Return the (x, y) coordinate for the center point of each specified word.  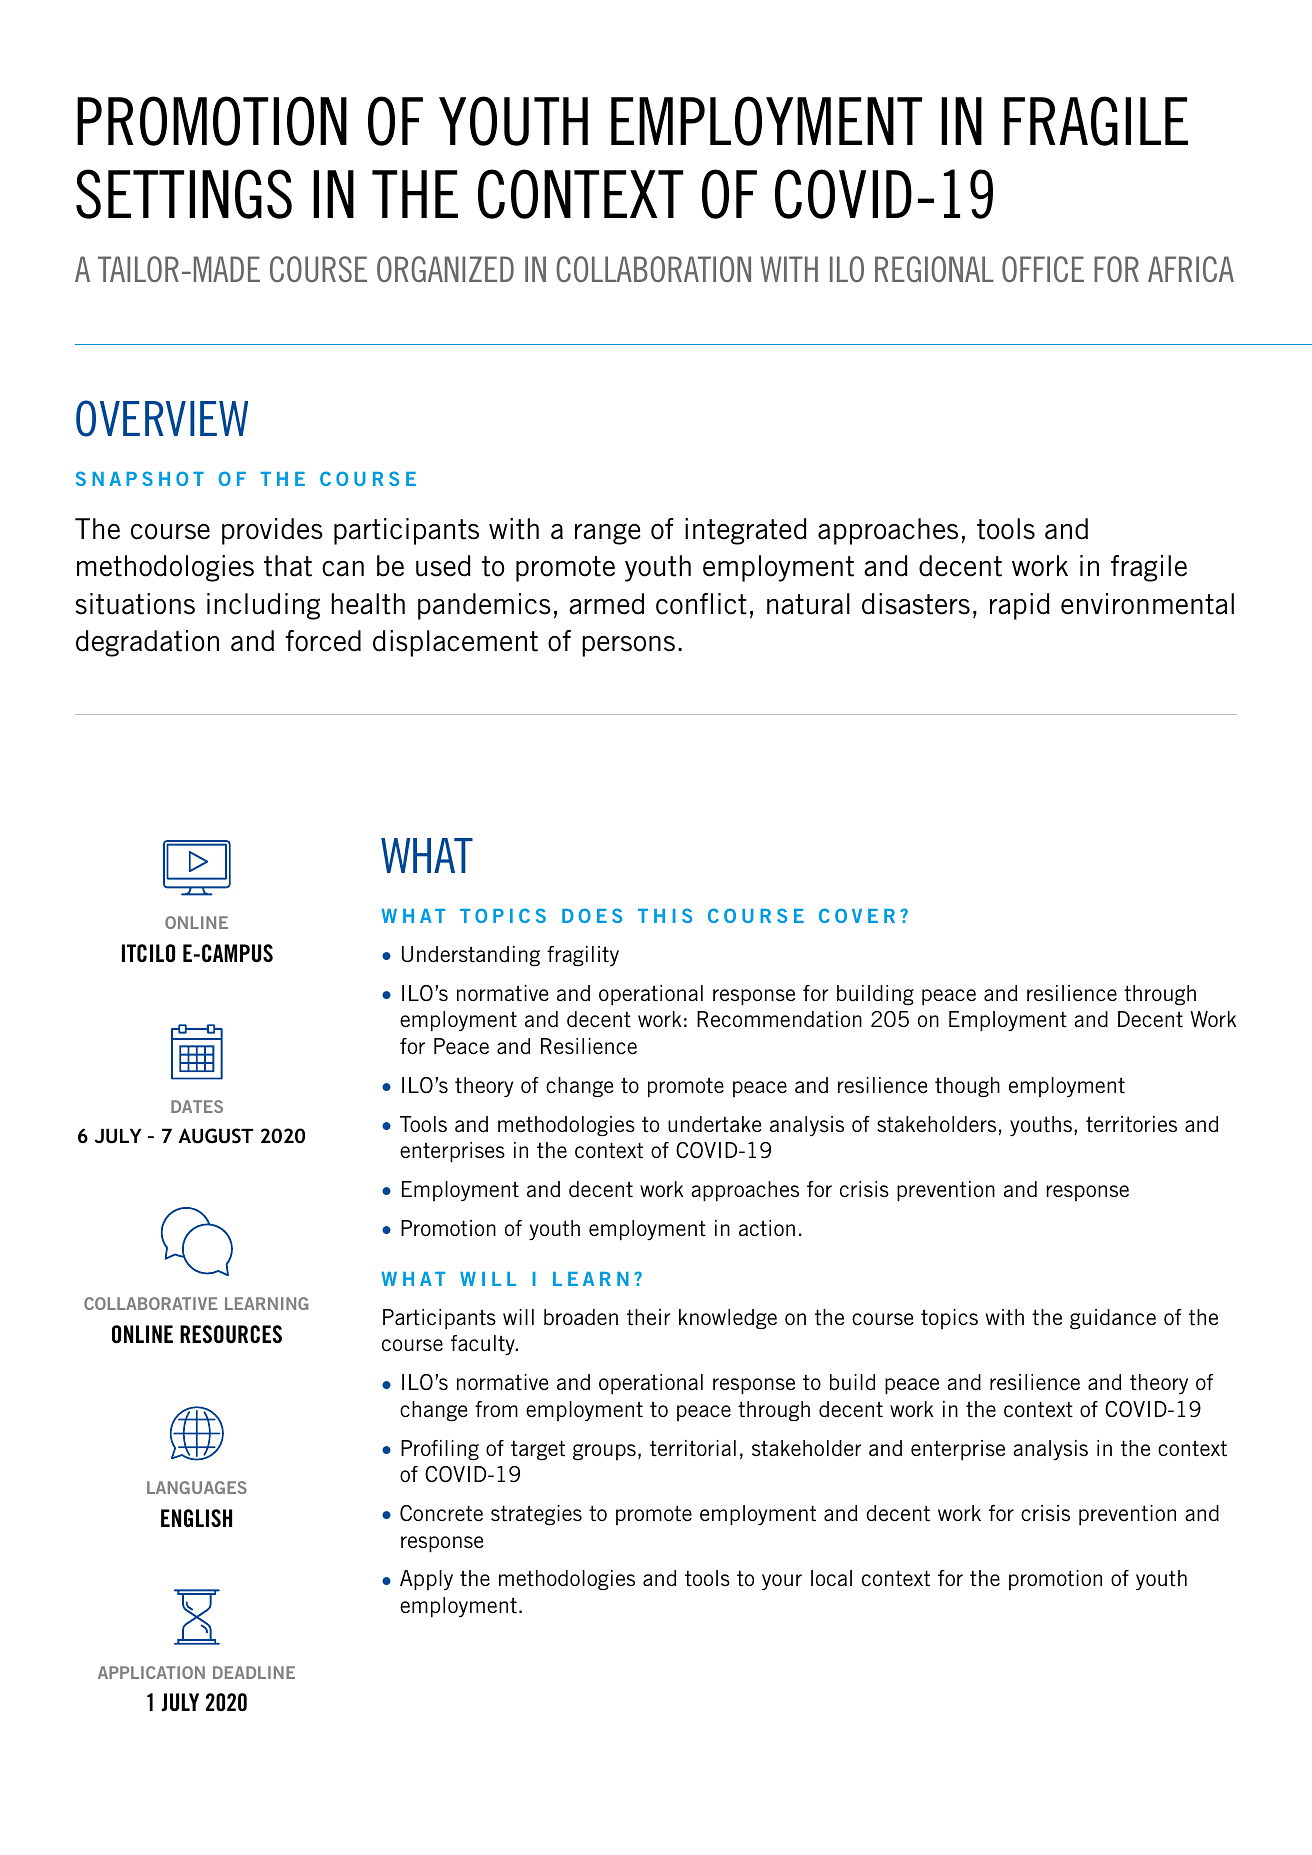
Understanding (471, 956)
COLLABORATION (653, 269)
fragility (583, 956)
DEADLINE (254, 1672)
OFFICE (1043, 269)
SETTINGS (184, 194)
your (782, 1582)
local (831, 1578)
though (967, 1087)
